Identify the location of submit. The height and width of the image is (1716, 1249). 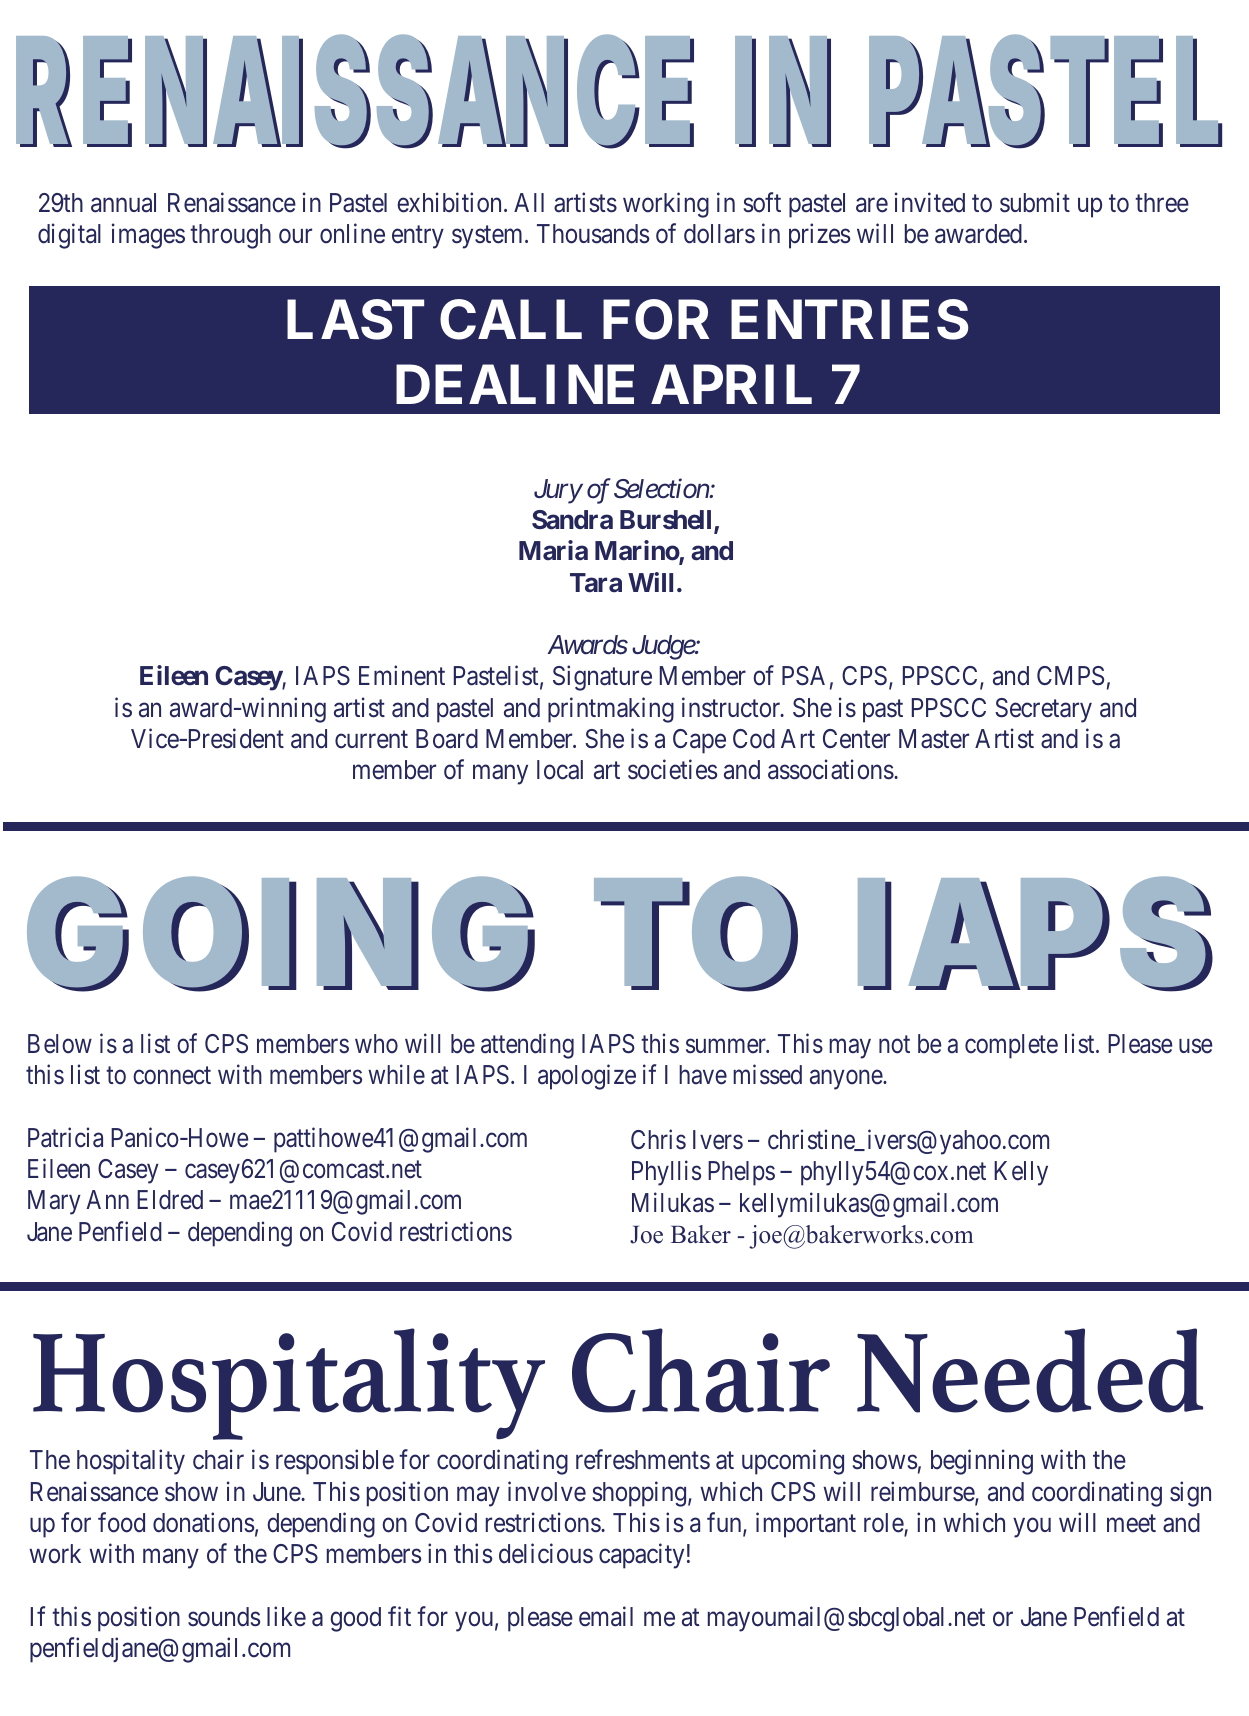
(1035, 202).
